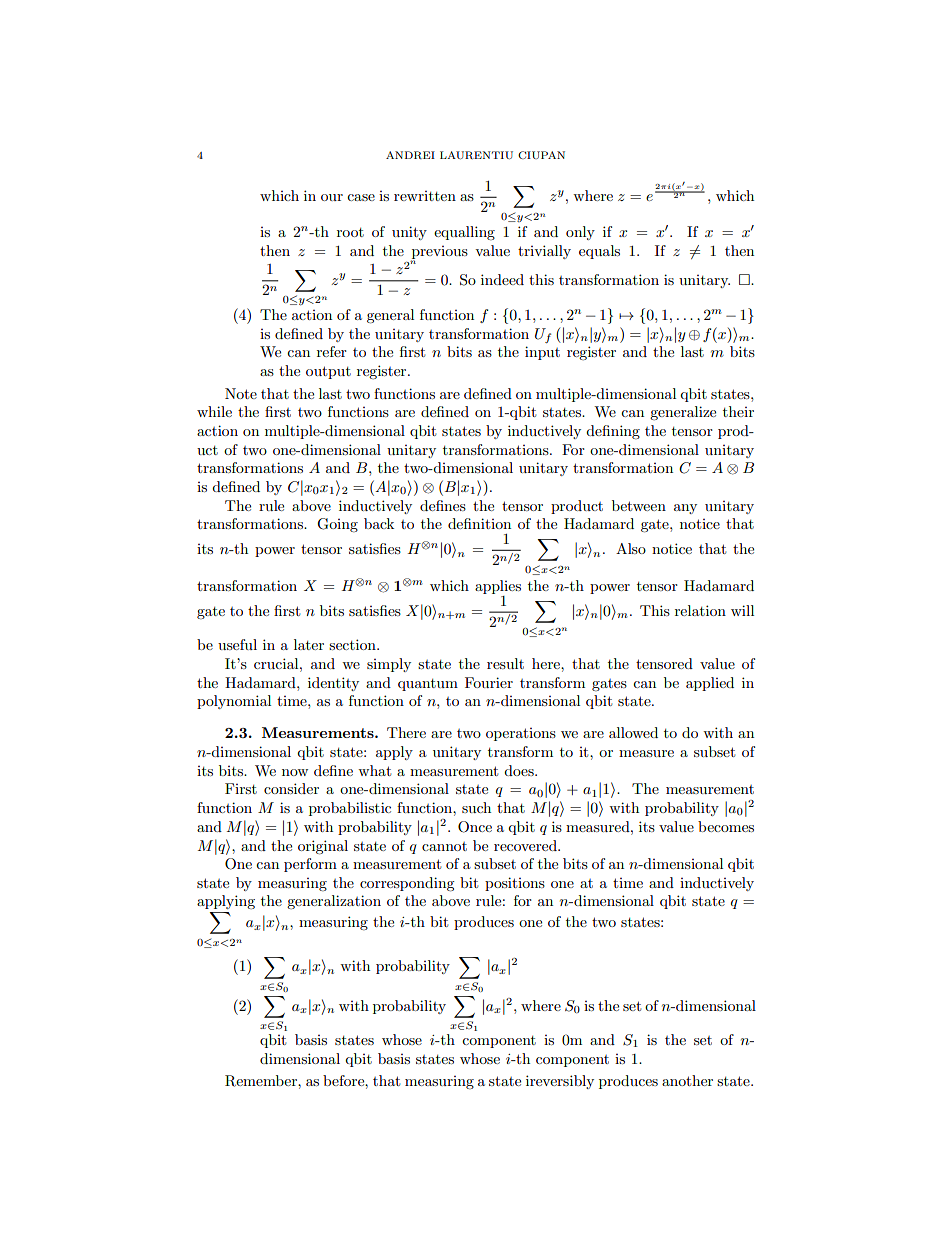 Image resolution: width=952 pixels, height=1233 pixels. Describe the element at coordinates (542, 353) in the image. I see `input` at that location.
